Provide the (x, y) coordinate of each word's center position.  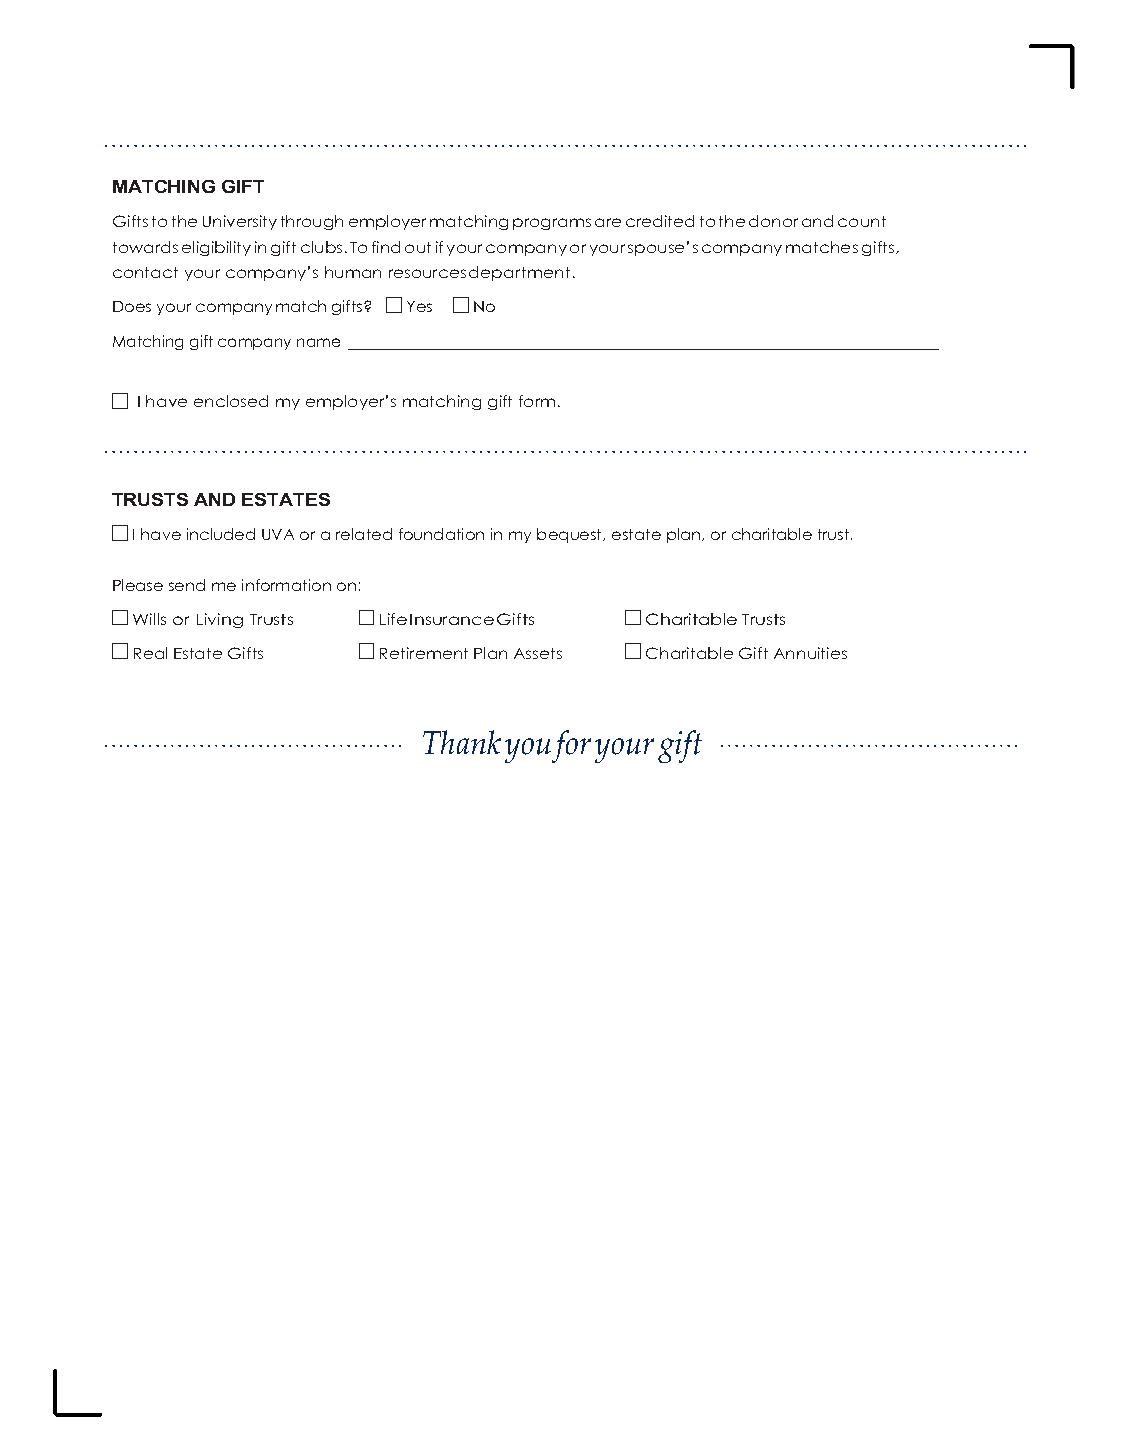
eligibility (216, 248)
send (187, 585)
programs (552, 224)
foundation (441, 534)
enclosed (231, 401)
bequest (571, 535)
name (318, 342)
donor (773, 221)
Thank (462, 742)
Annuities (810, 653)
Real (150, 653)
